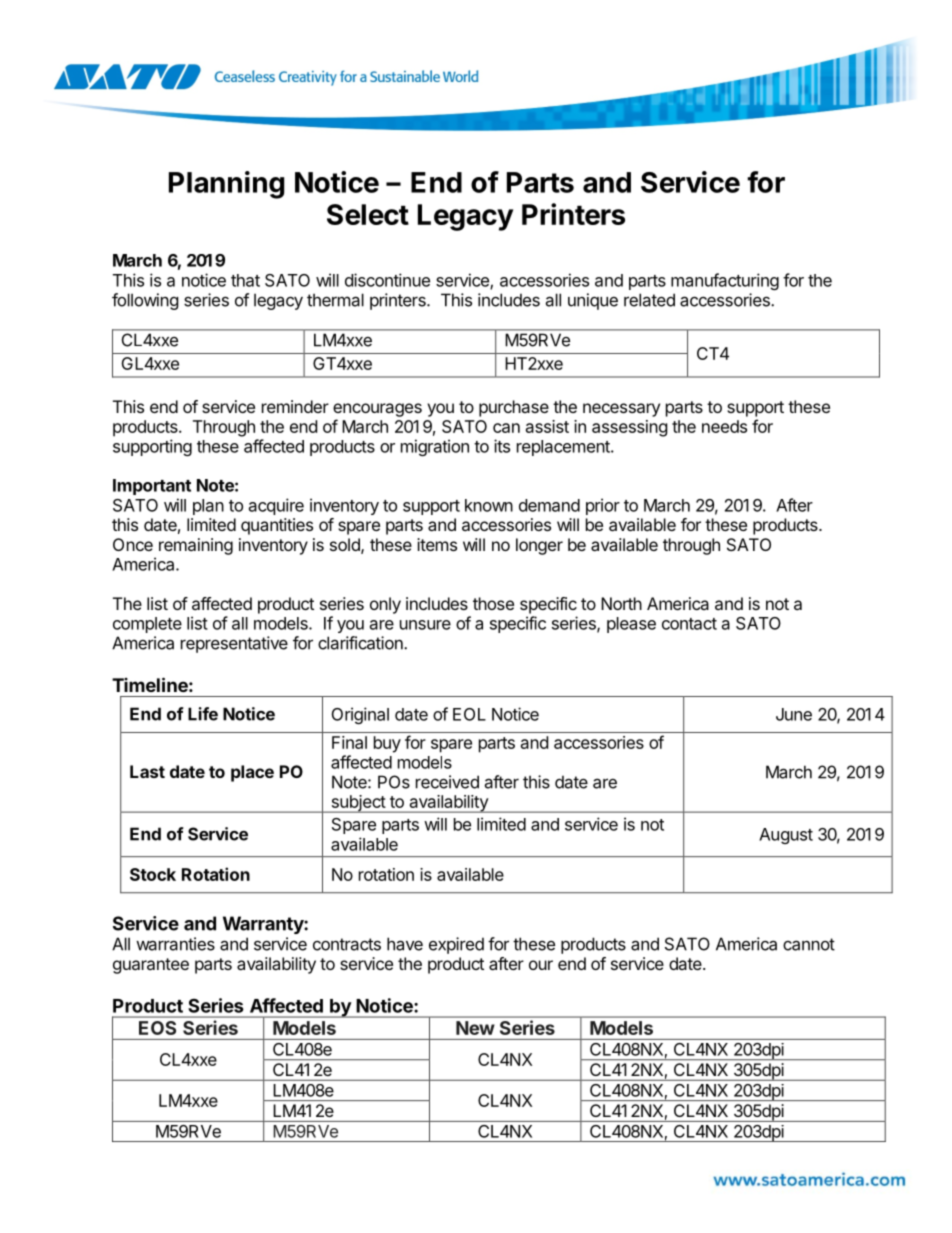  I want to click on needs, so click(724, 426).
